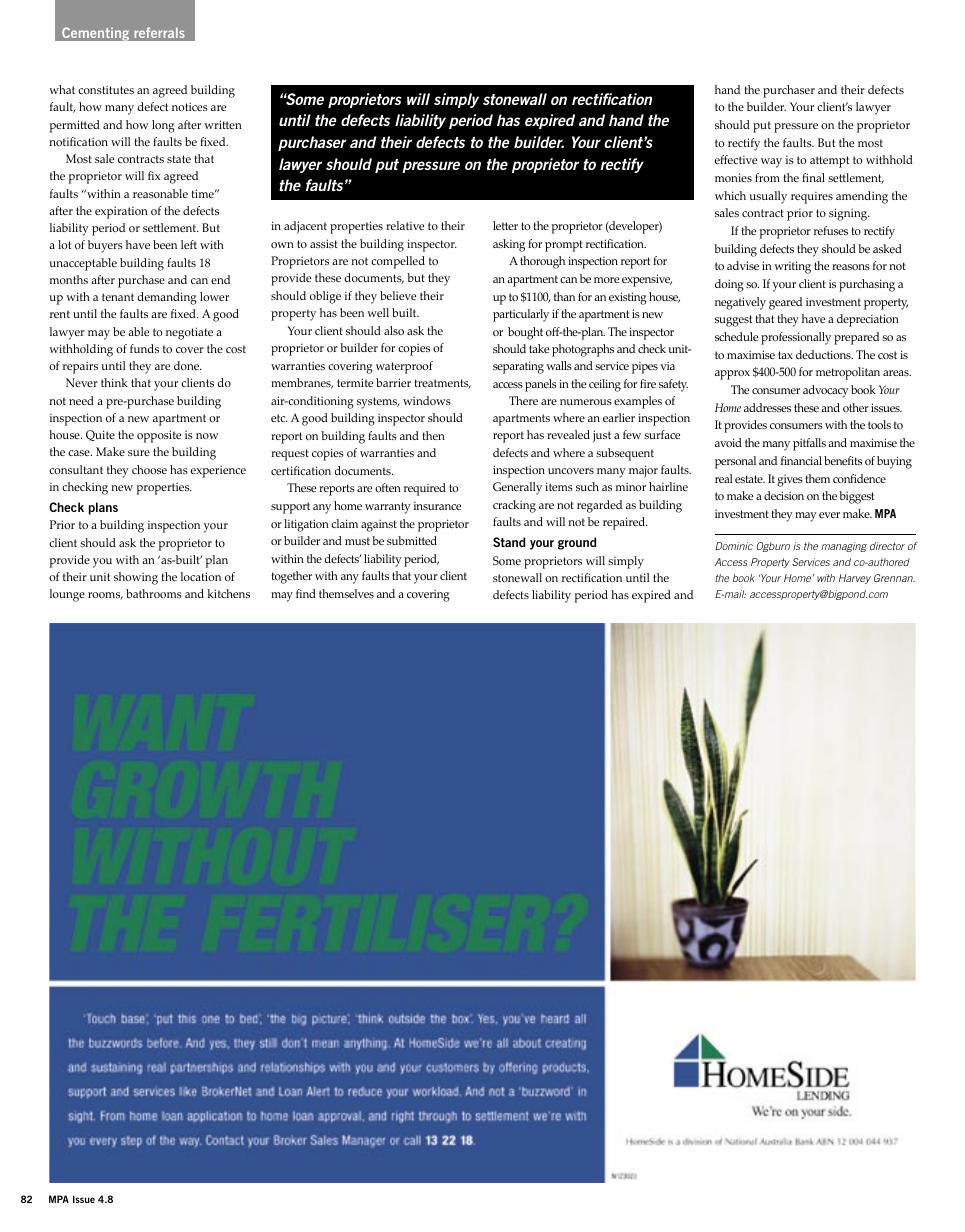 The height and width of the document is (1232, 965). What do you see at coordinates (121, 212) in the document?
I see `expiration` at bounding box center [121, 212].
